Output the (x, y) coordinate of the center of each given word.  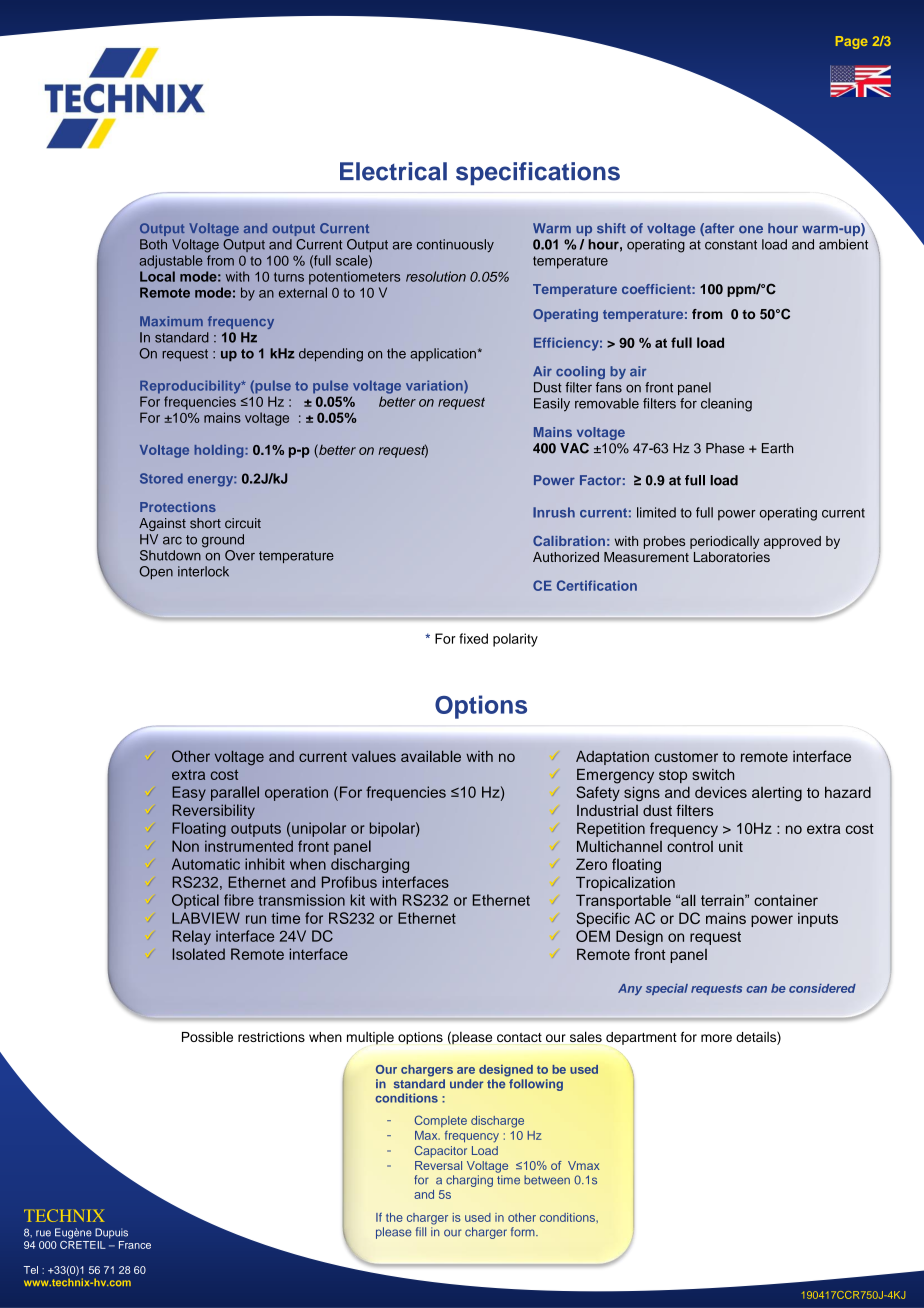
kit (358, 900)
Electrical (393, 171)
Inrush (554, 512)
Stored (161, 478)
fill (421, 1231)
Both (153, 244)
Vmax (584, 1165)
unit (731, 846)
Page (852, 42)
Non (185, 846)
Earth (777, 448)
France (135, 1245)
